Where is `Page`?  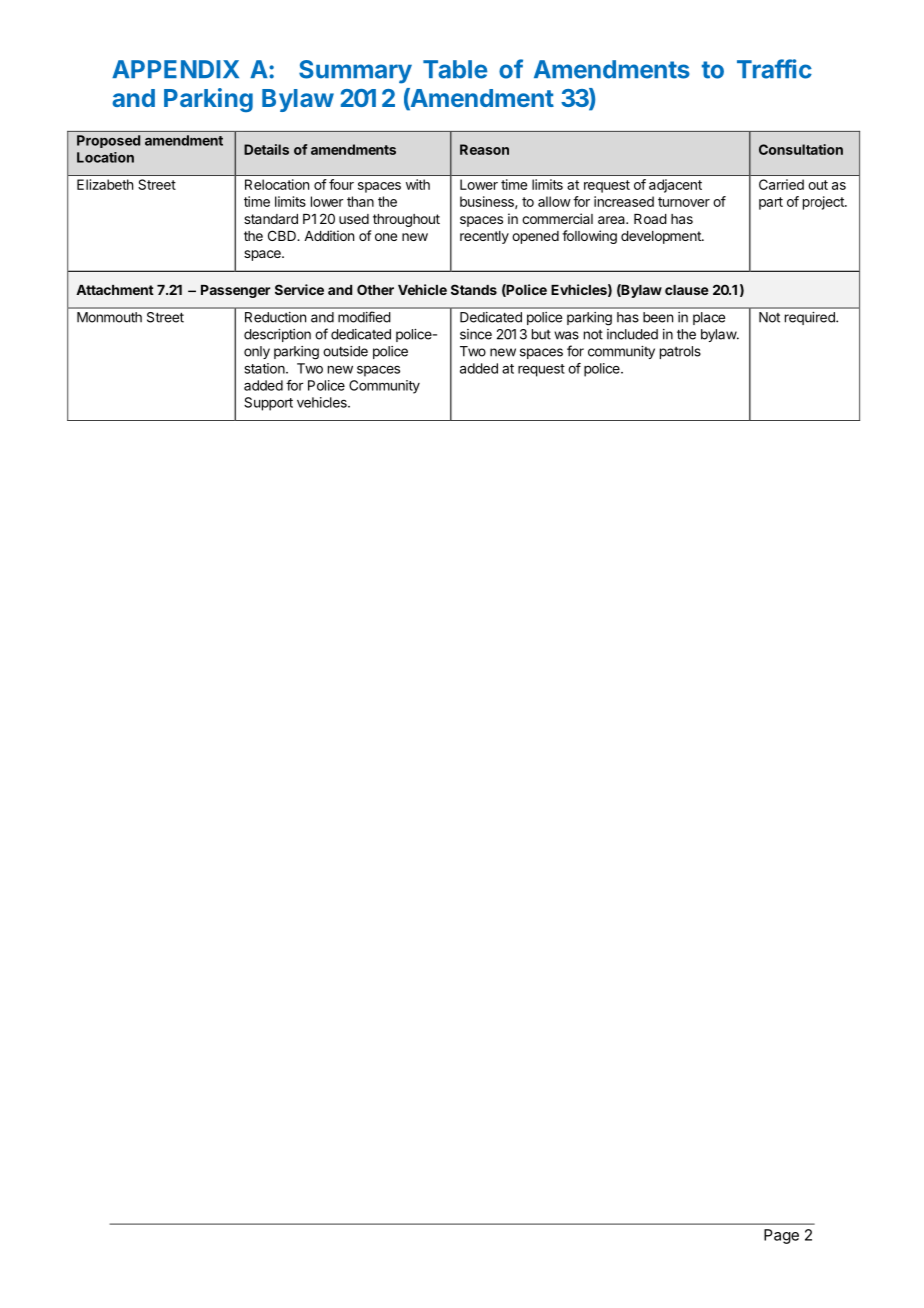
Page is located at coordinates (781, 1236).
